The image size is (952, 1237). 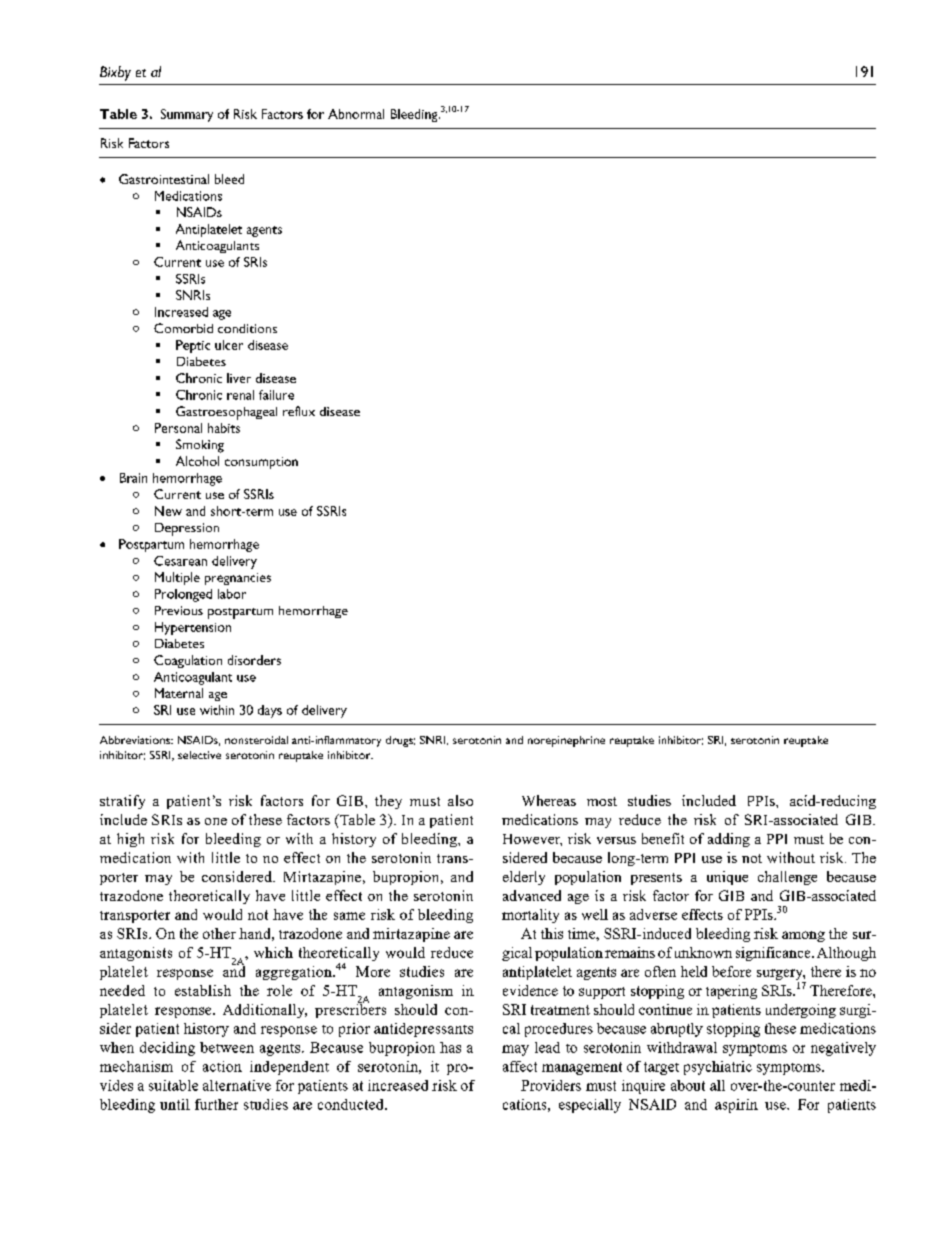 I want to click on conditions, so click(x=247, y=328).
